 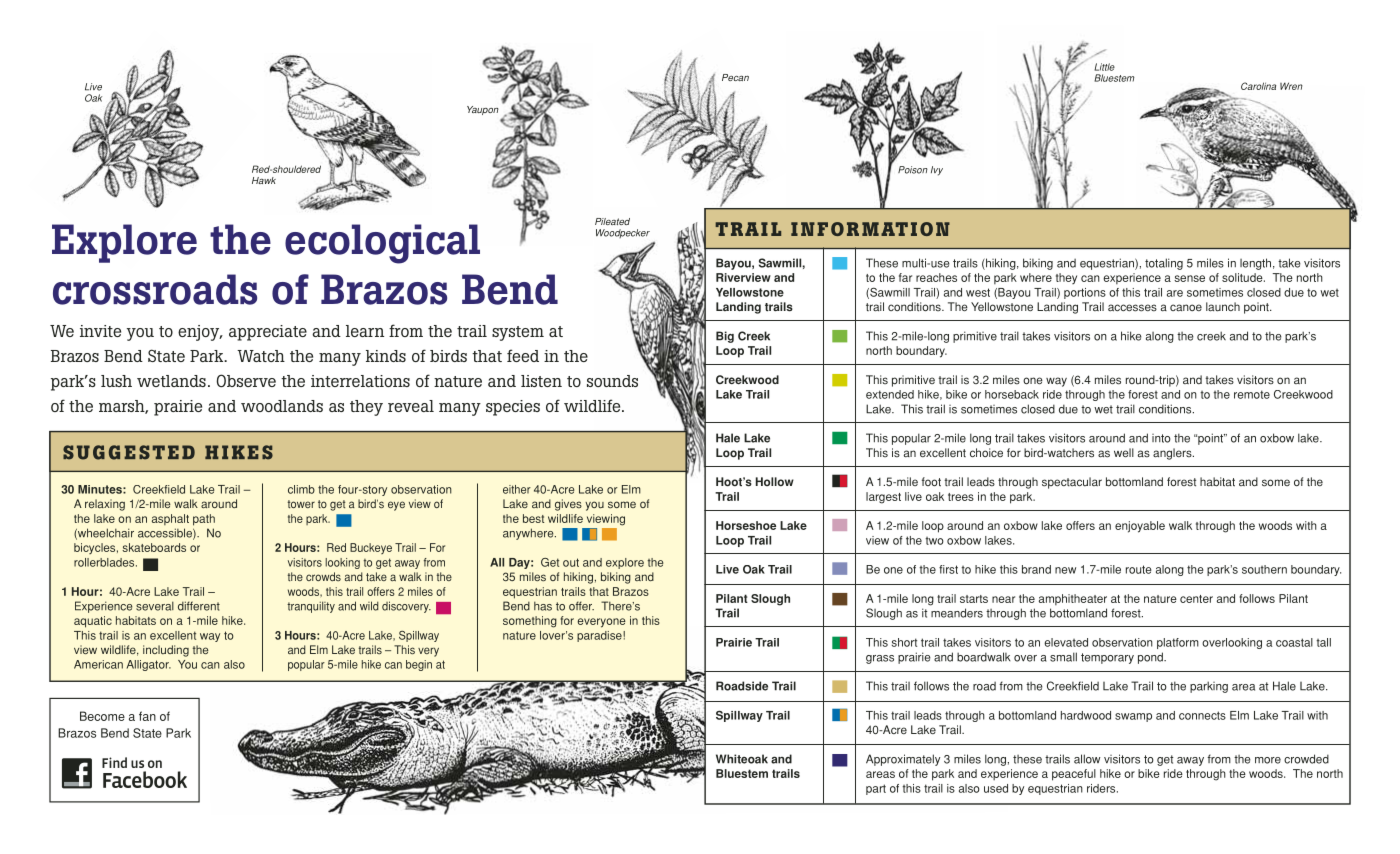 I want to click on allow, so click(x=1087, y=759).
